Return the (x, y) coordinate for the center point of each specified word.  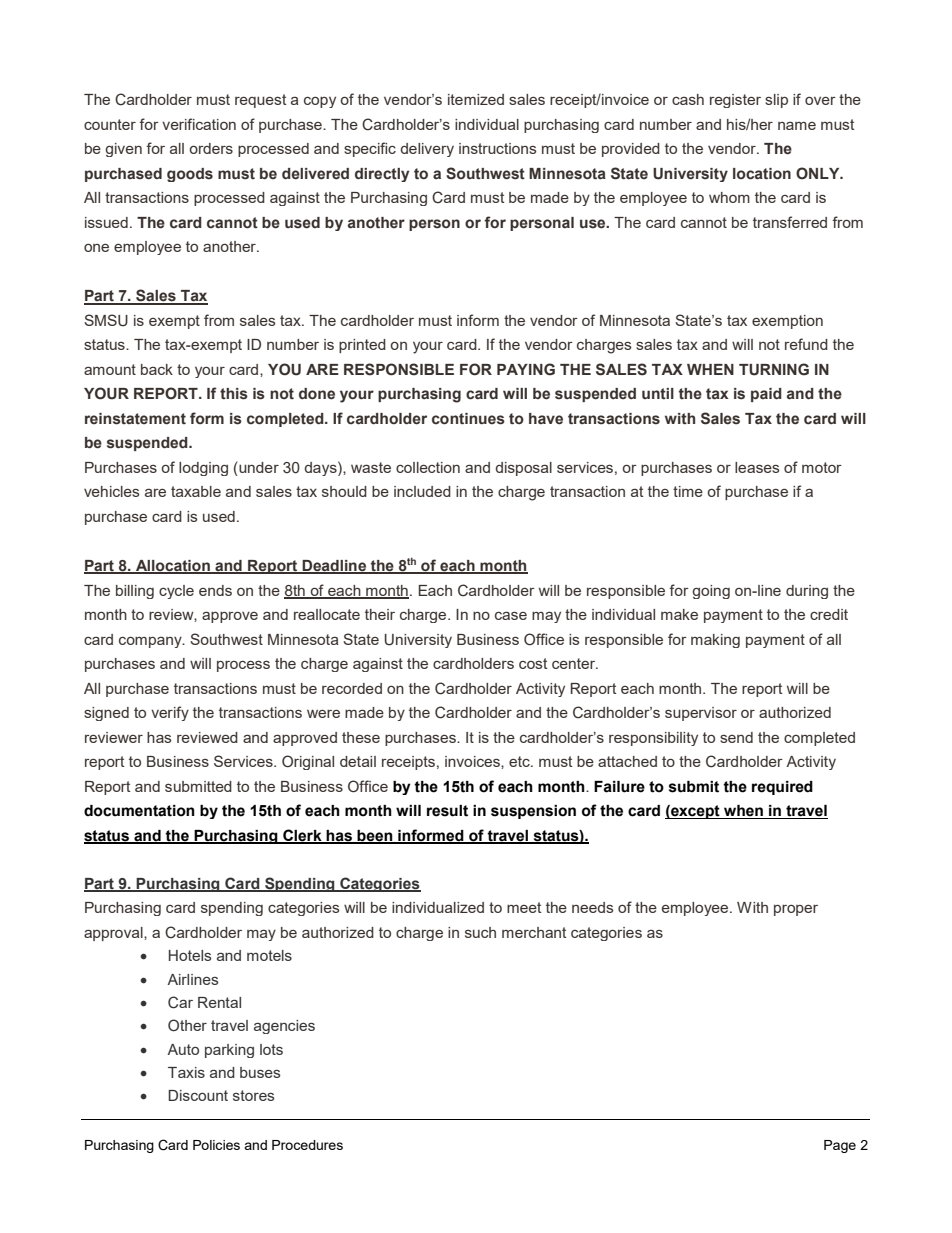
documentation (139, 811)
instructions (498, 148)
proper (796, 910)
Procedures (307, 1145)
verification (199, 124)
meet (524, 907)
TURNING (774, 369)
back (157, 369)
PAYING (526, 369)
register (735, 101)
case (511, 615)
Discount (198, 1095)
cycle (176, 592)
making (715, 641)
